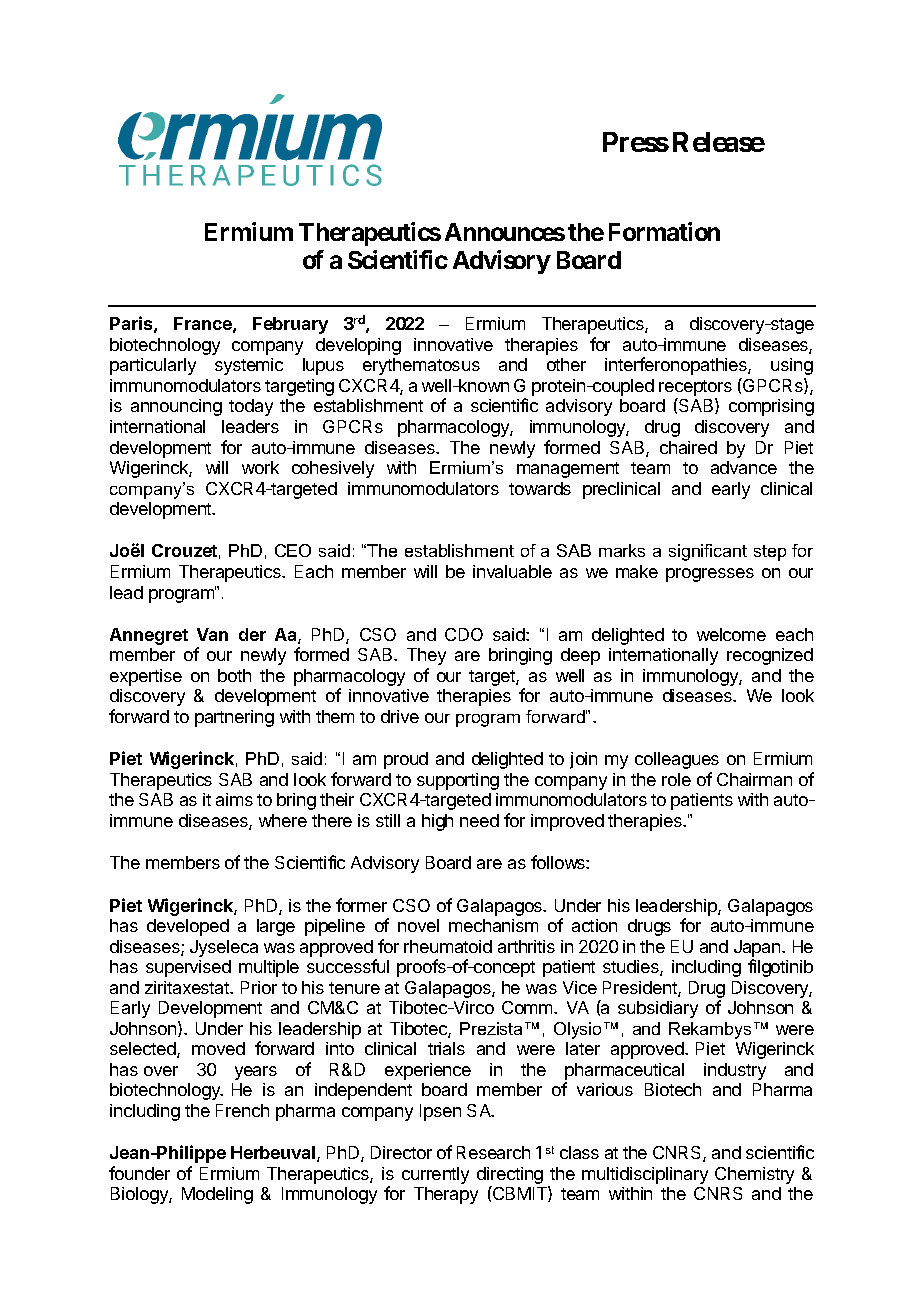 This page has height=1308, width=924. What do you see at coordinates (290, 325) in the page?
I see `February` at bounding box center [290, 325].
